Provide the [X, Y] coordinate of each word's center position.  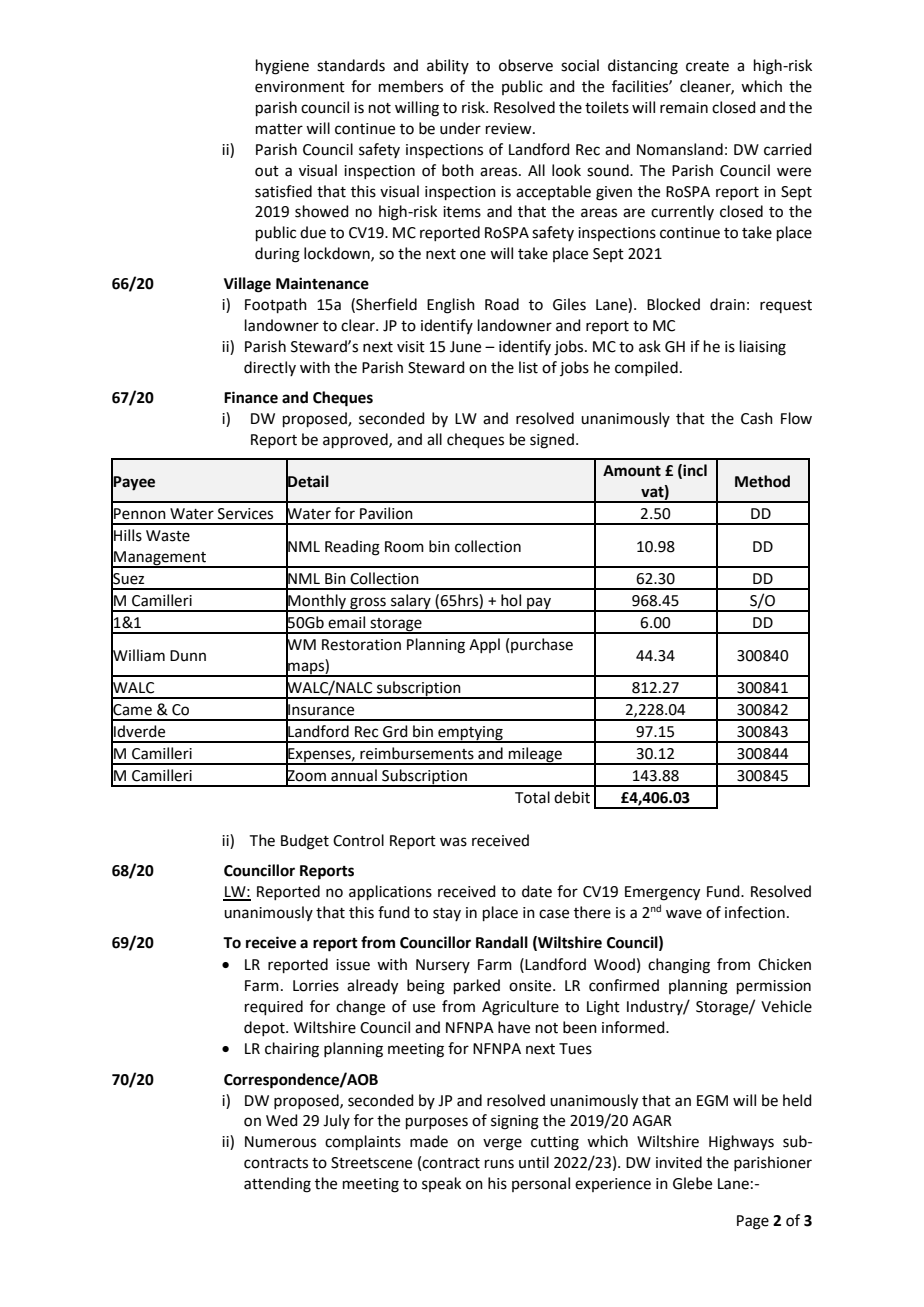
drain [727, 304]
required [274, 1007]
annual [354, 775]
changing [679, 966]
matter [279, 129]
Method [762, 481]
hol [511, 600]
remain [684, 108]
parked [477, 986]
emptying [470, 734]
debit [572, 797]
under [460, 128]
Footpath [276, 305]
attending [277, 1185]
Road [502, 304]
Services [245, 514]
